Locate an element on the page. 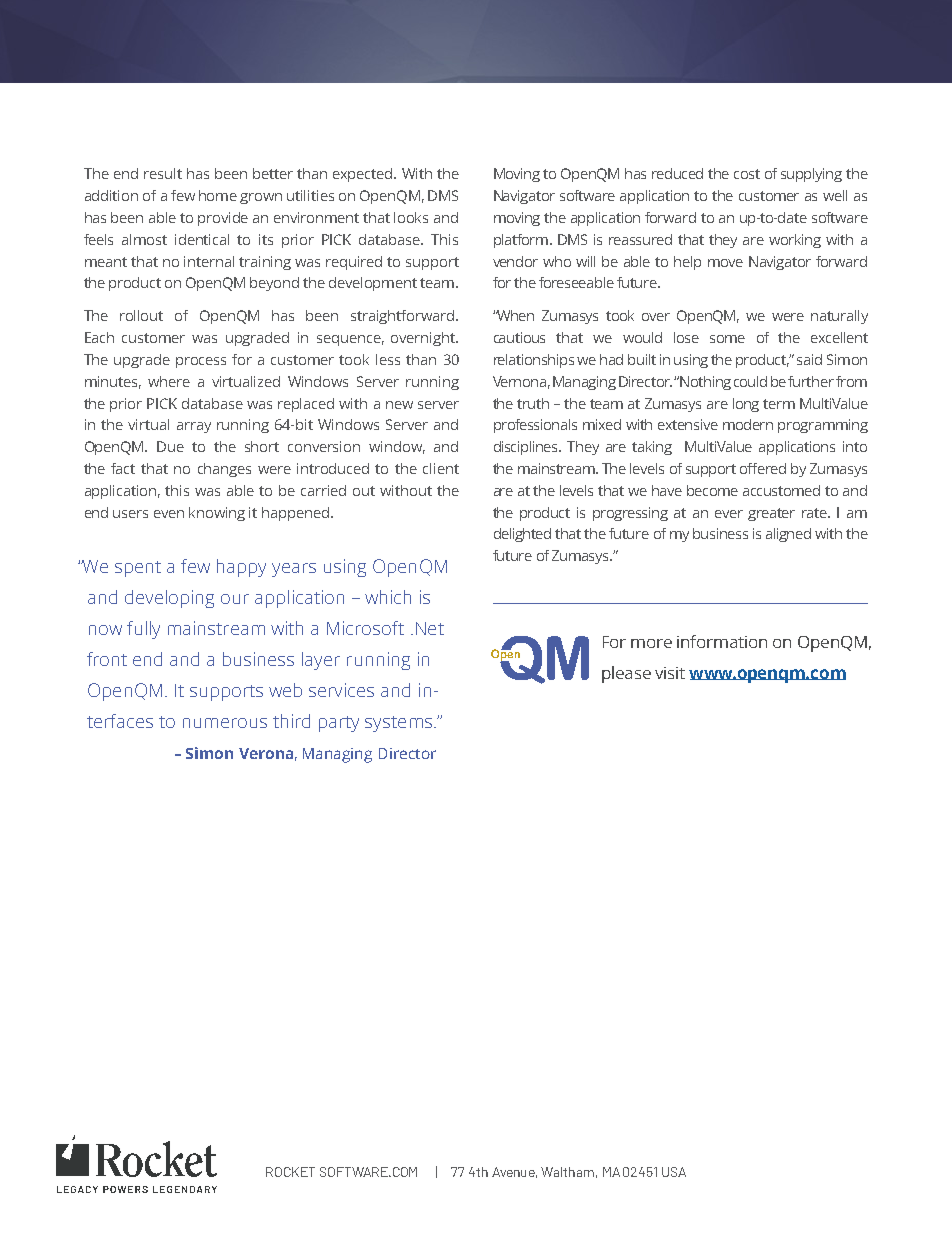 The width and height of the page is (952, 1233). information is located at coordinates (722, 641).
